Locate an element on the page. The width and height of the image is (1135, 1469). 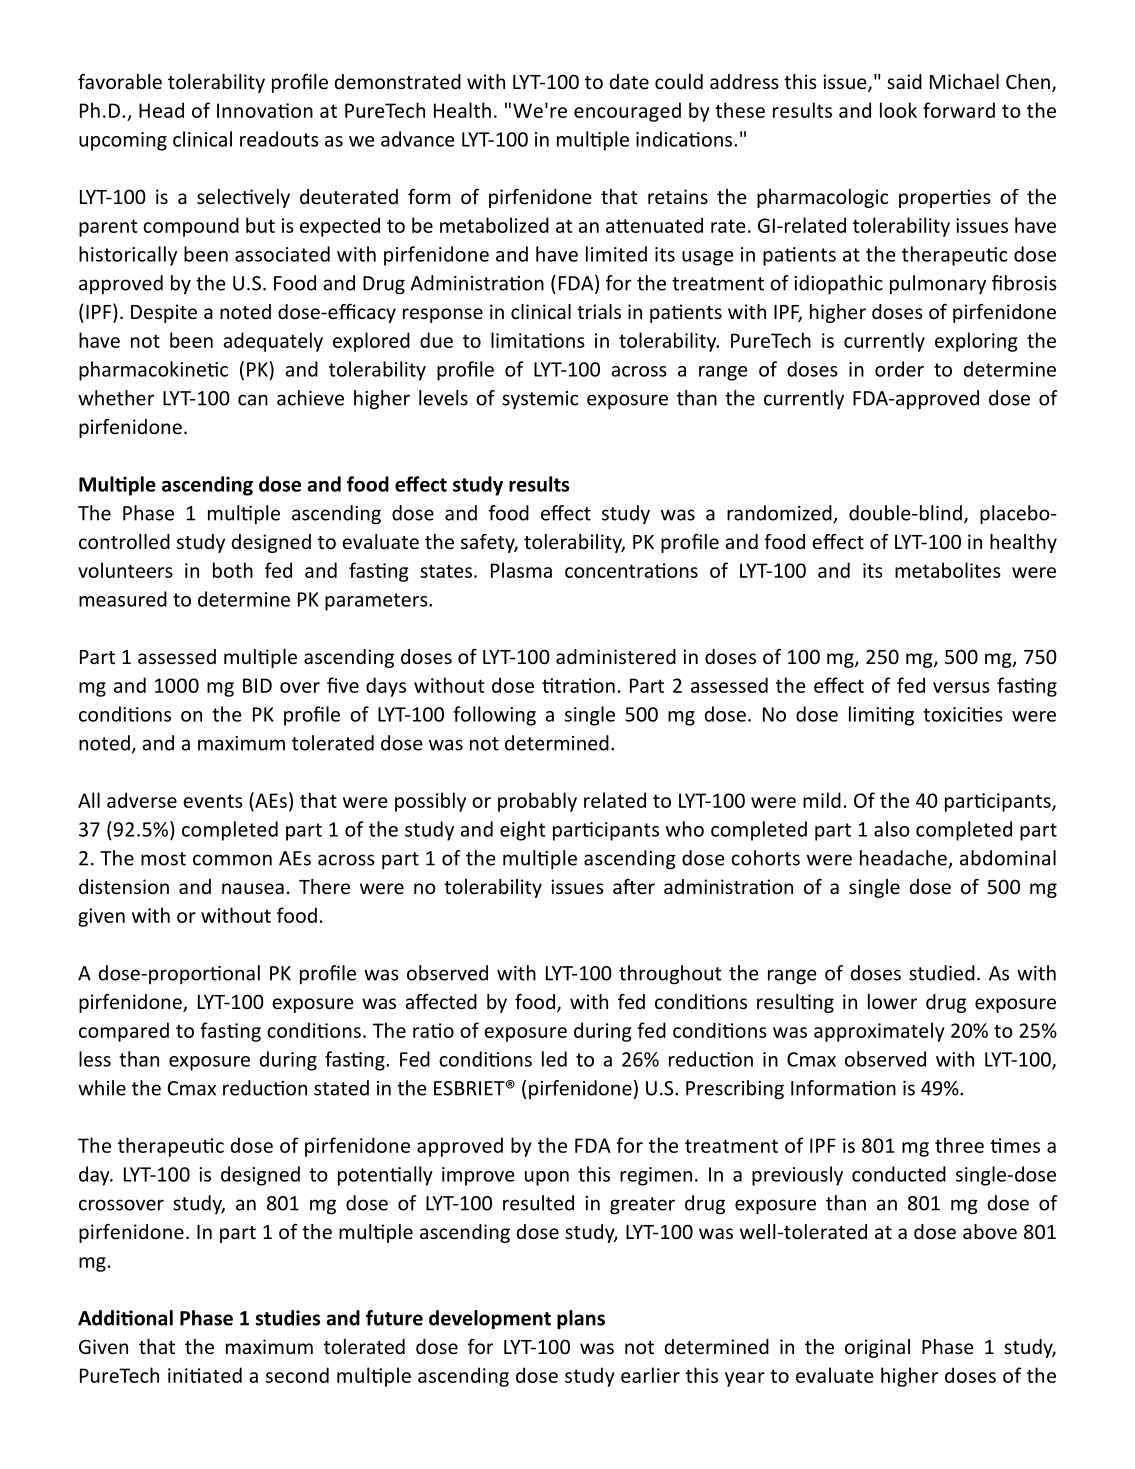
both is located at coordinates (233, 570).
